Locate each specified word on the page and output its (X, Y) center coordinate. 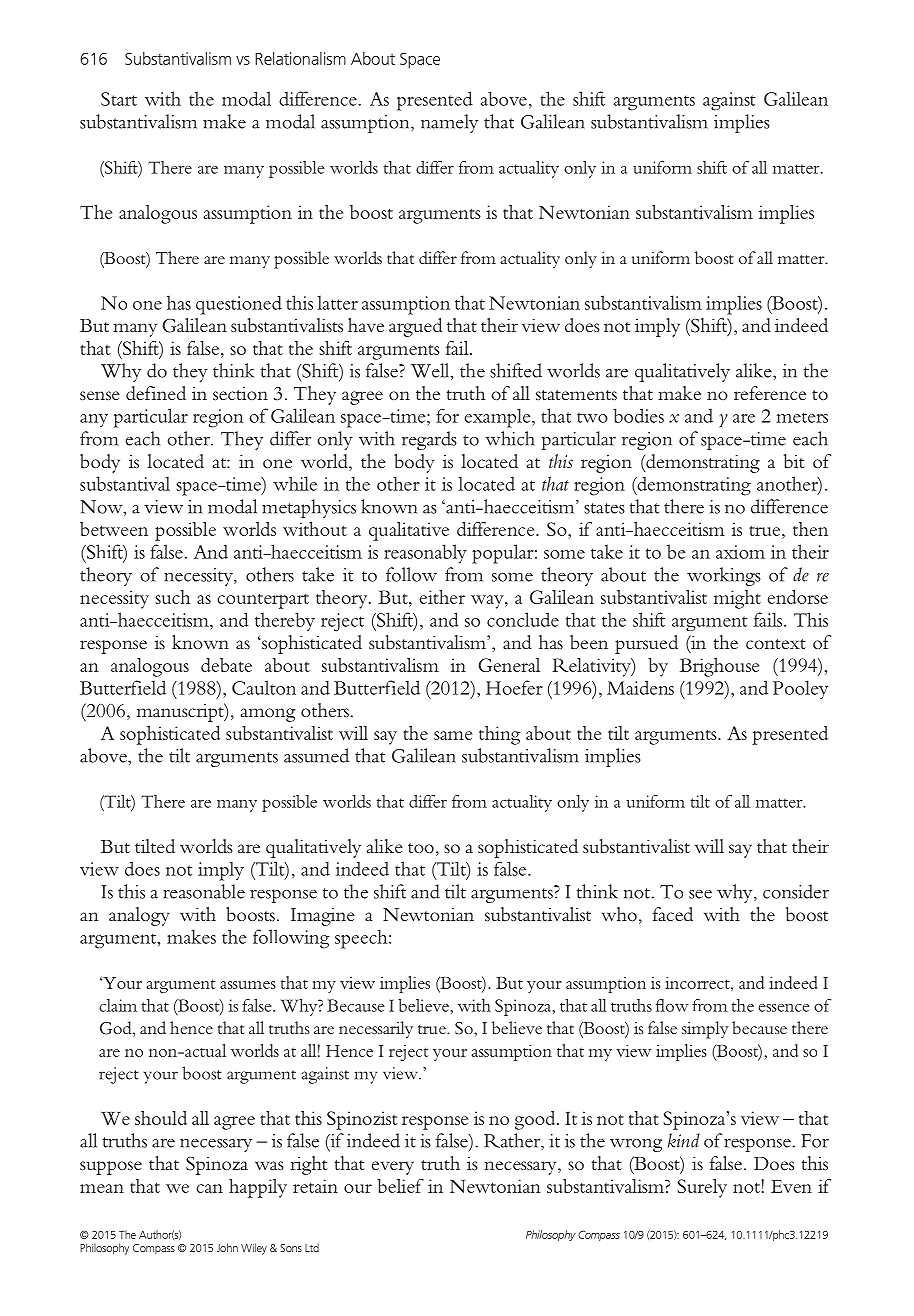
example (499, 418)
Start (119, 99)
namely (449, 123)
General (509, 665)
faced (673, 914)
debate (226, 665)
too (421, 848)
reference (770, 393)
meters (802, 417)
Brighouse (719, 667)
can (209, 1188)
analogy (139, 916)
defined (156, 393)
